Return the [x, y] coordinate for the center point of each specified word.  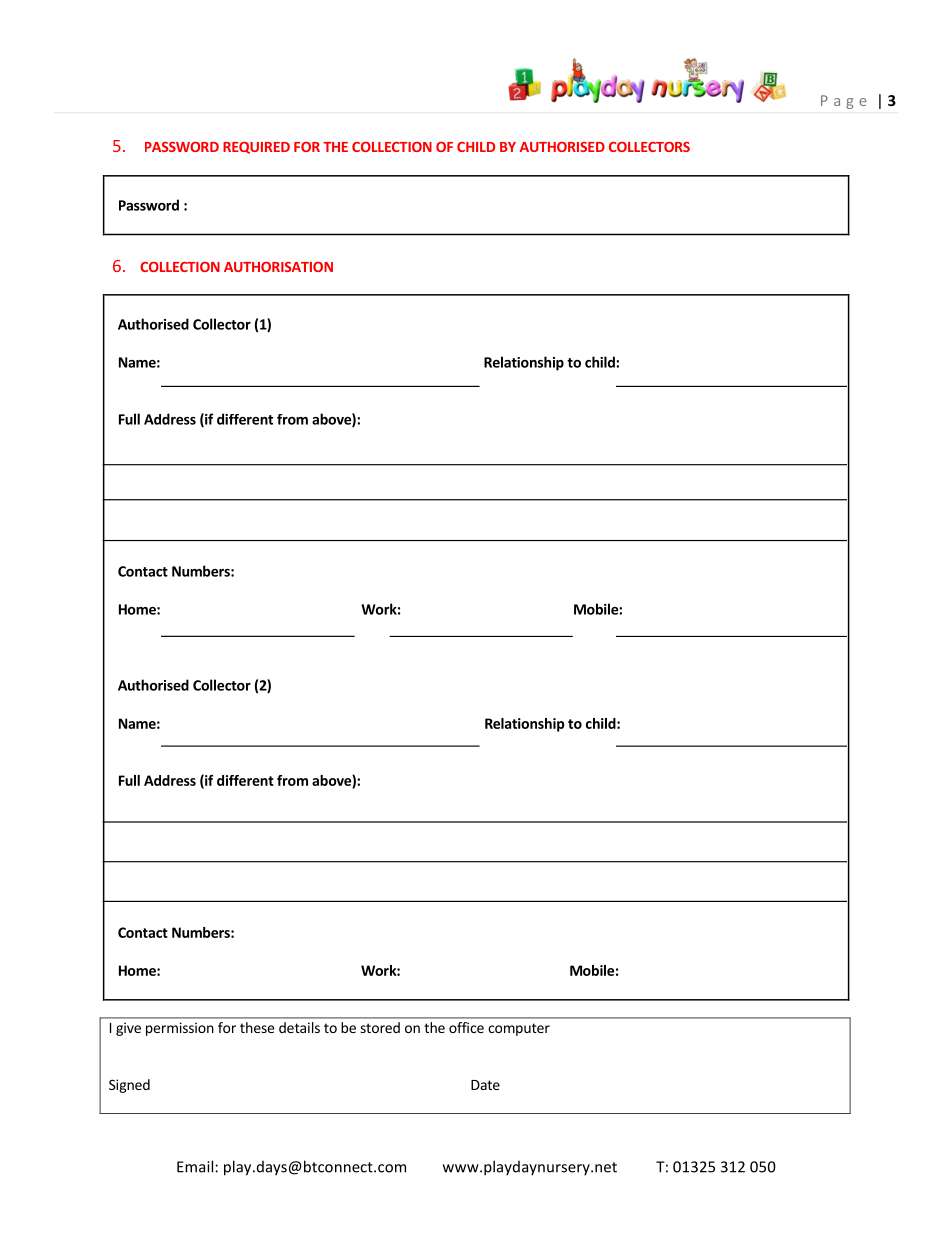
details [299, 1027]
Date [485, 1085]
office [466, 1027]
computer [519, 1029]
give [128, 1029]
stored [380, 1027]
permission [180, 1029]
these [257, 1027]
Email [195, 1166]
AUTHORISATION [278, 267]
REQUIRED [256, 148]
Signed [129, 1086]
